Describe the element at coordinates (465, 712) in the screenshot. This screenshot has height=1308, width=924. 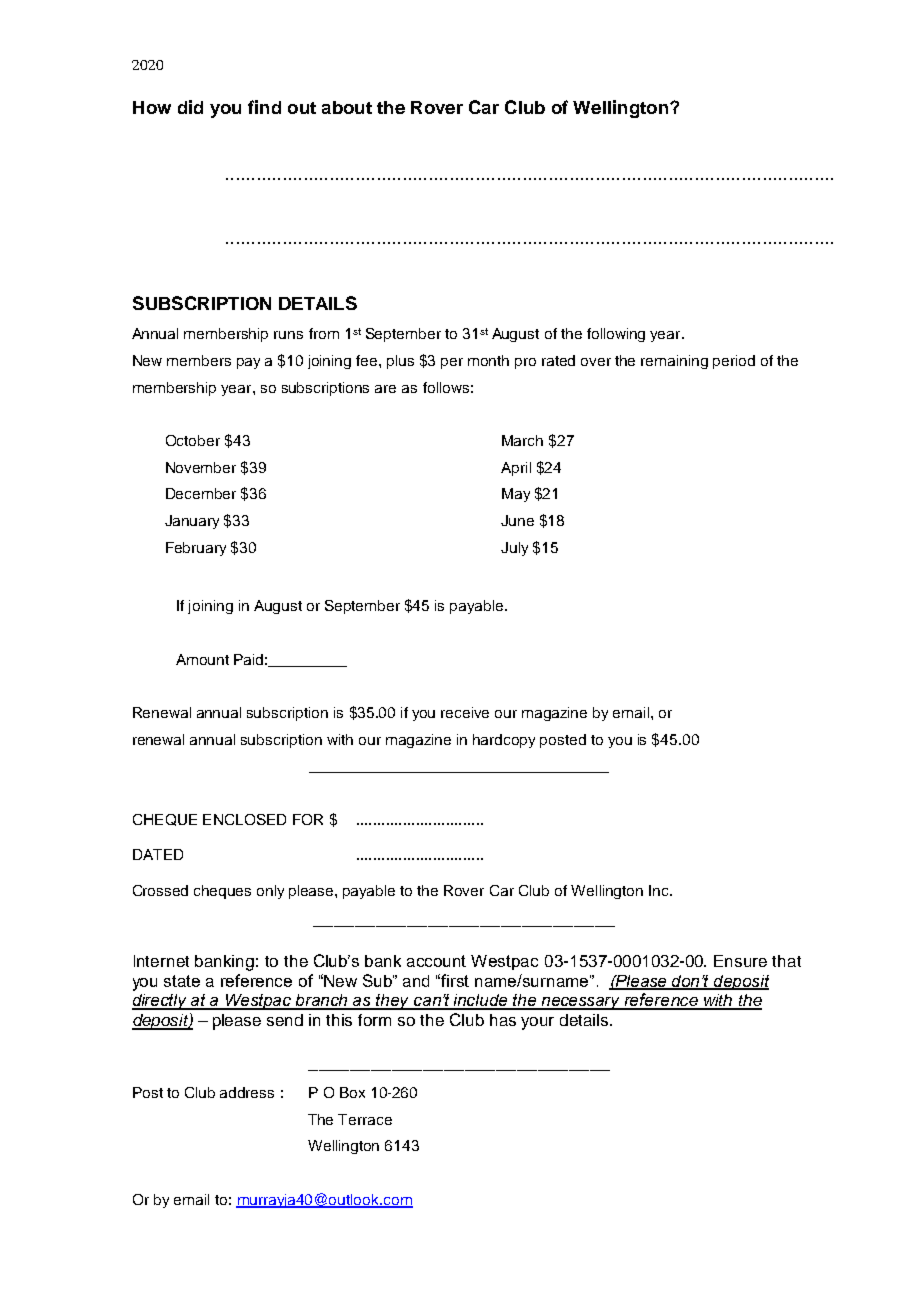
I see `receive` at that location.
